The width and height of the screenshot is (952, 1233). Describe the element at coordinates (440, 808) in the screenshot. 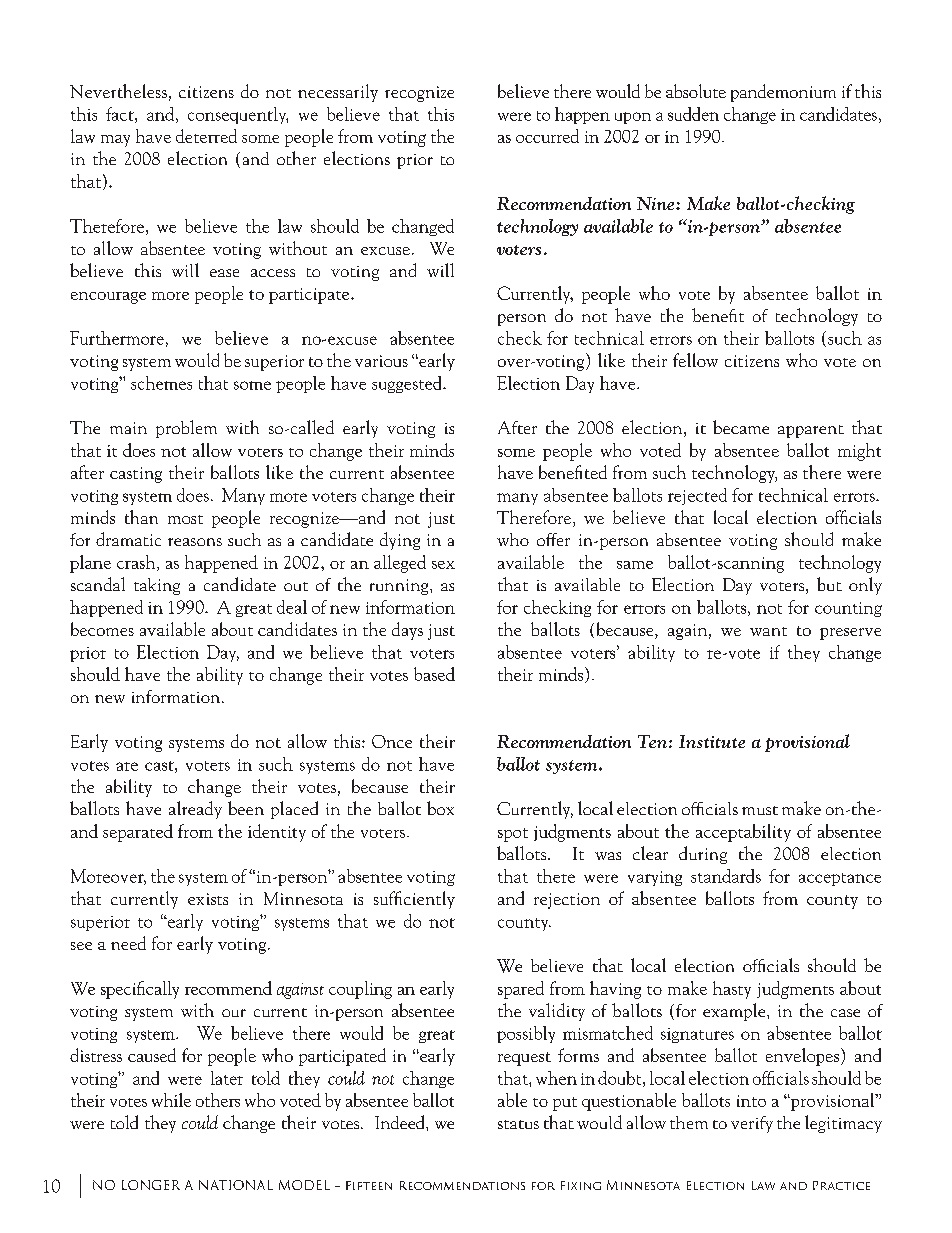

I see `box` at that location.
